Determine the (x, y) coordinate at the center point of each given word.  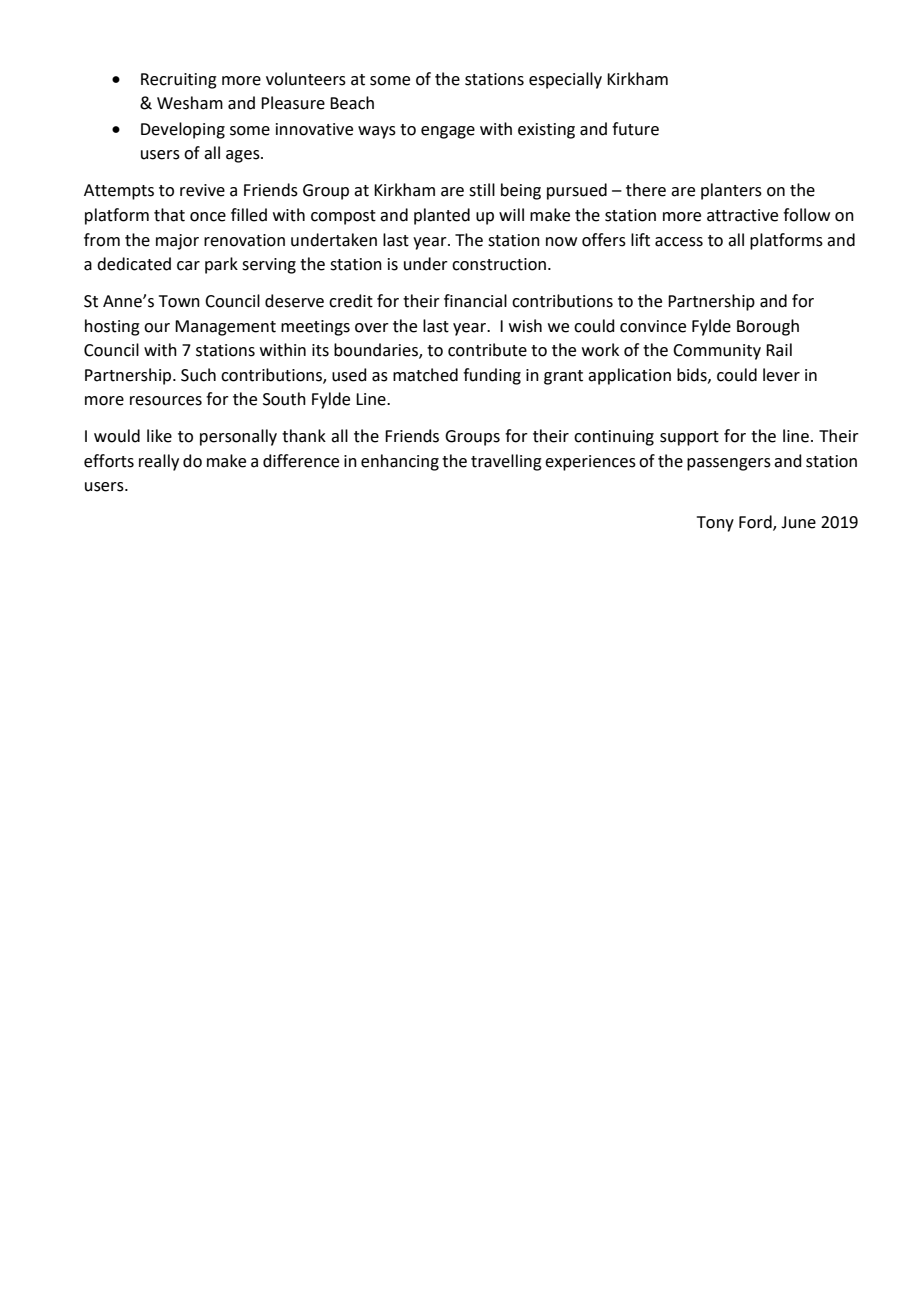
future (635, 129)
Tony (715, 524)
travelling (506, 462)
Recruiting (179, 81)
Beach (352, 103)
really (159, 462)
